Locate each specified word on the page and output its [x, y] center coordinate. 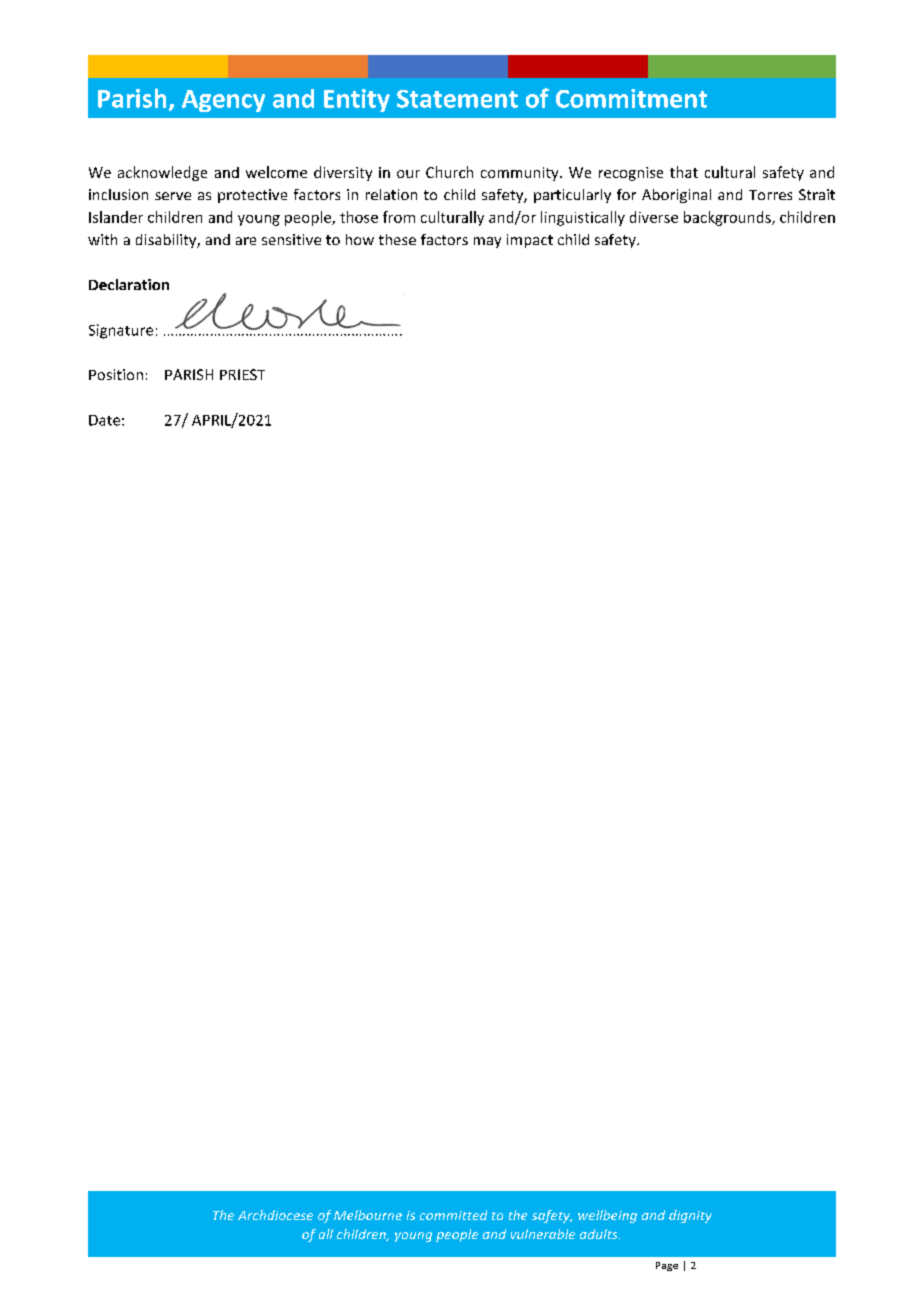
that [684, 172]
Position [116, 374]
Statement [457, 99]
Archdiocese [275, 1215]
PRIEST [242, 374]
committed [453, 1215]
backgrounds [728, 218]
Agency [223, 101]
